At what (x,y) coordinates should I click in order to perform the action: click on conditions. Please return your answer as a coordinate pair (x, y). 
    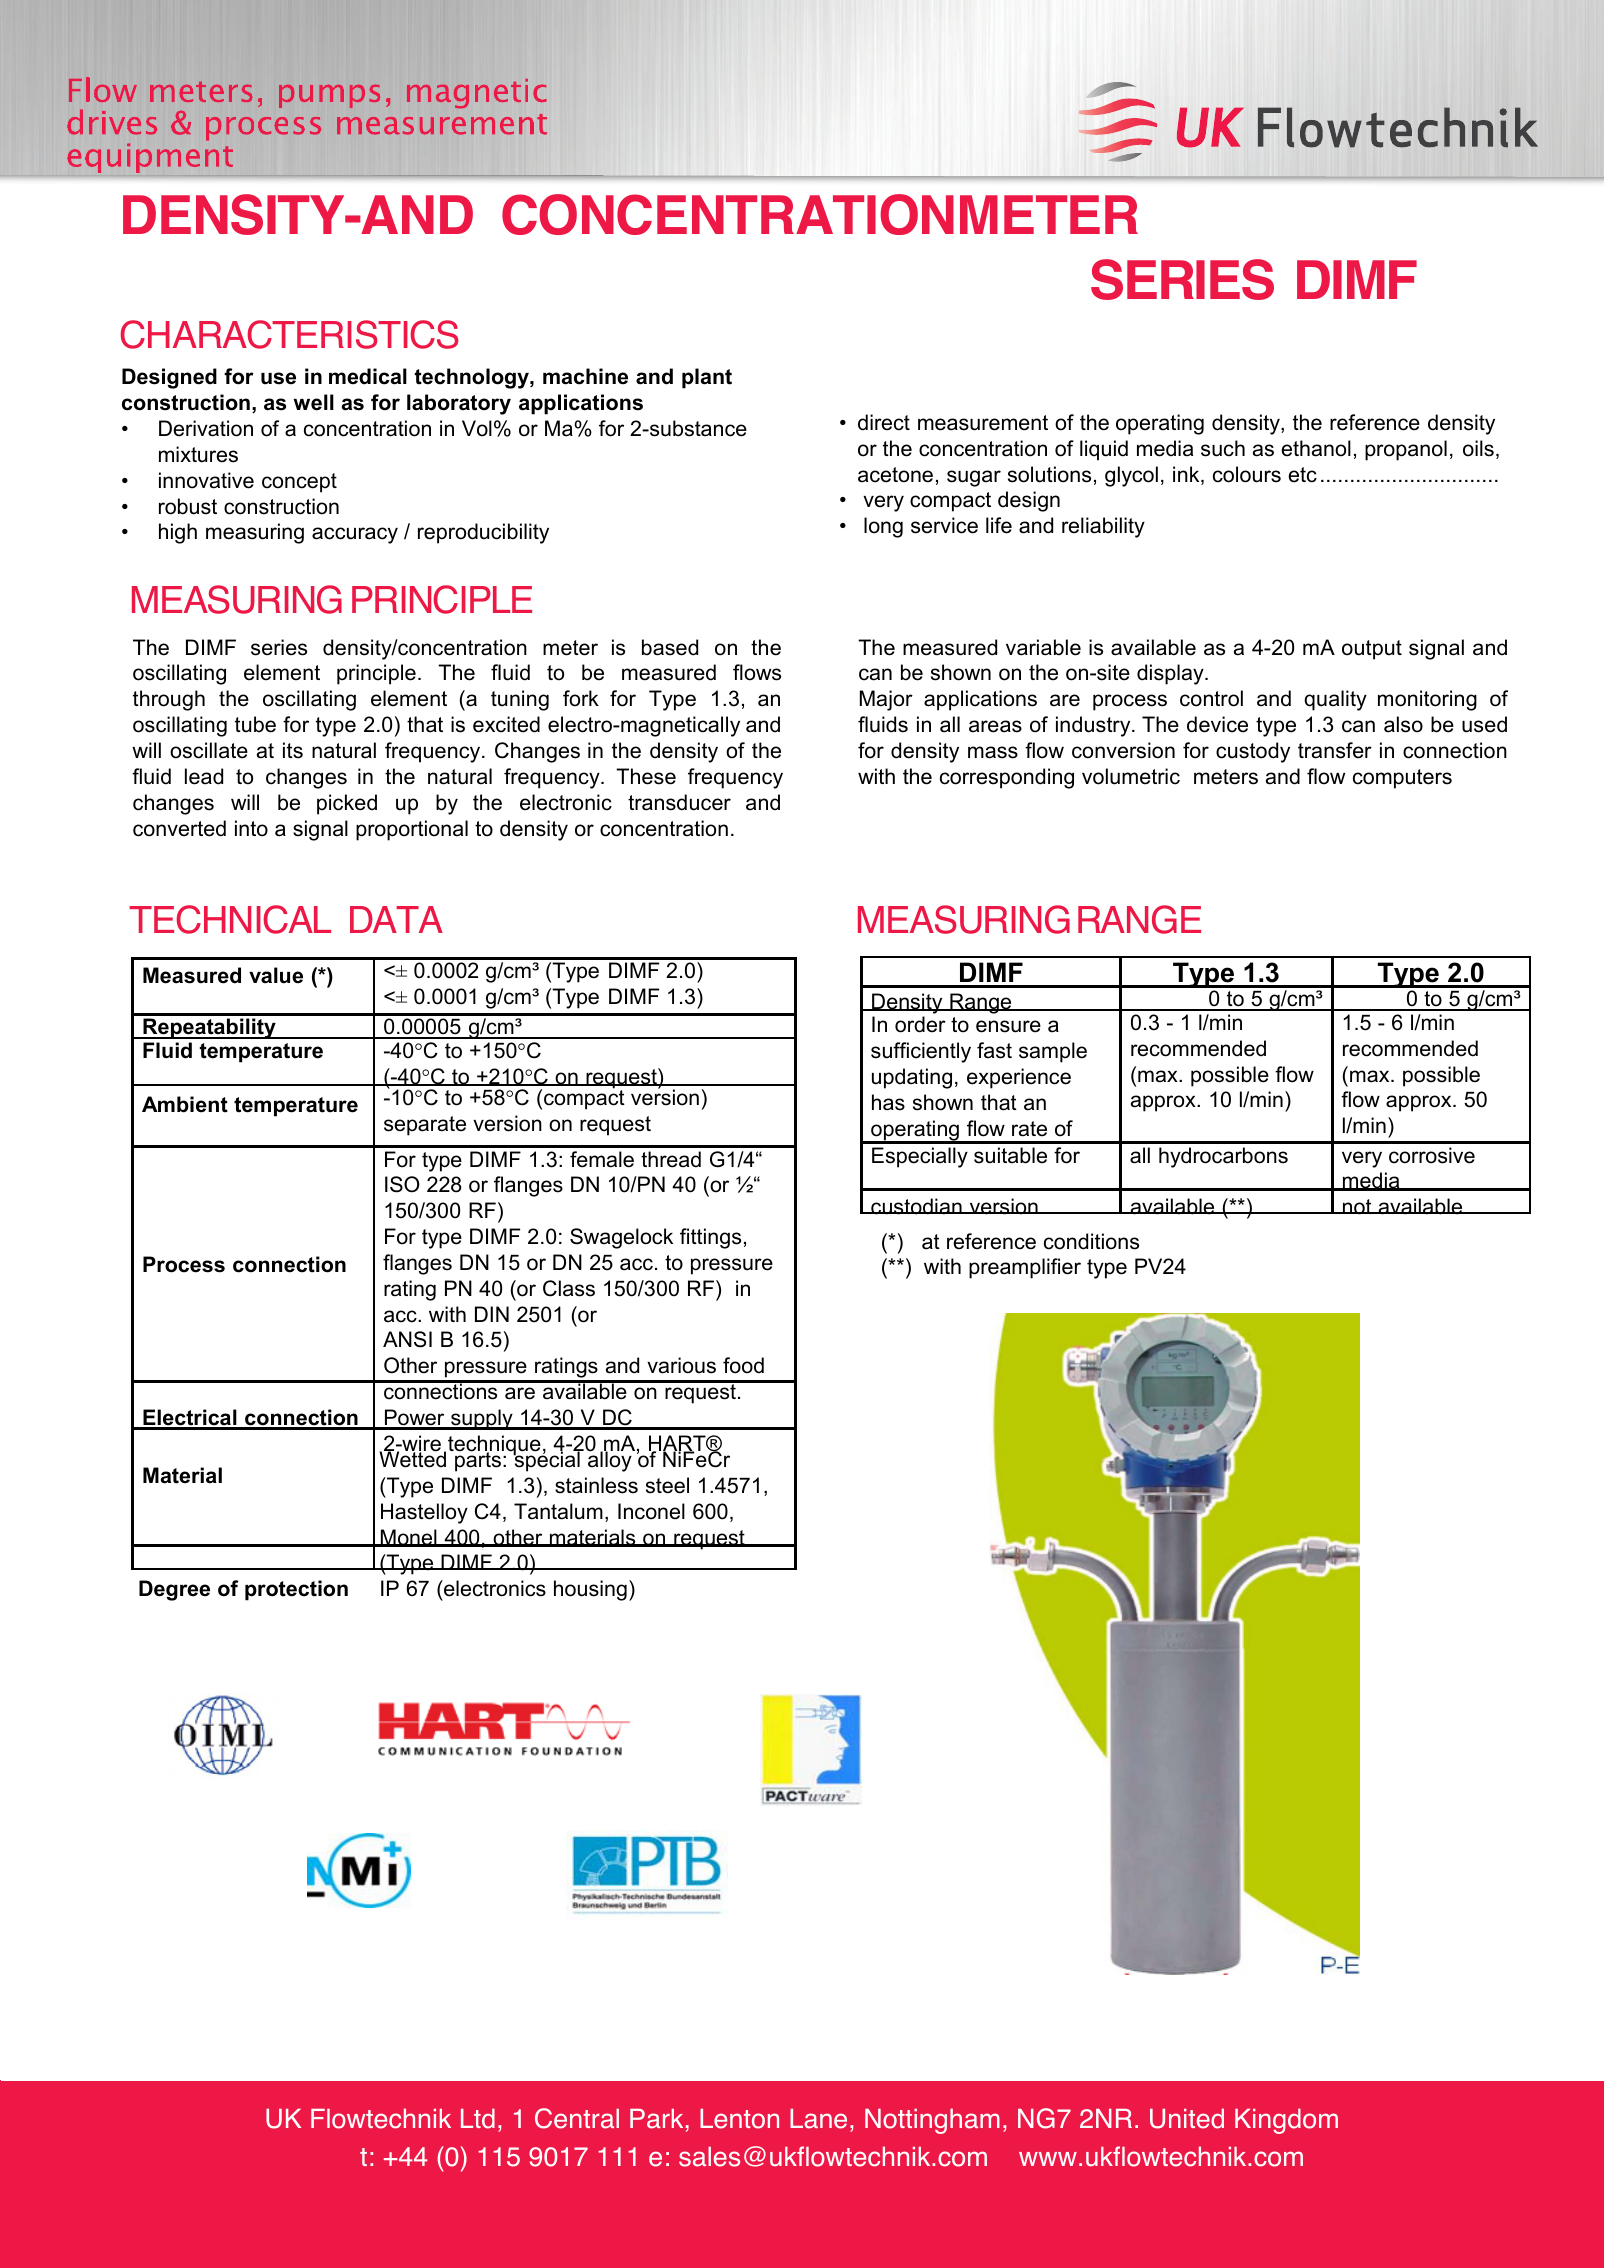
    Looking at the image, I should click on (1091, 1241).
